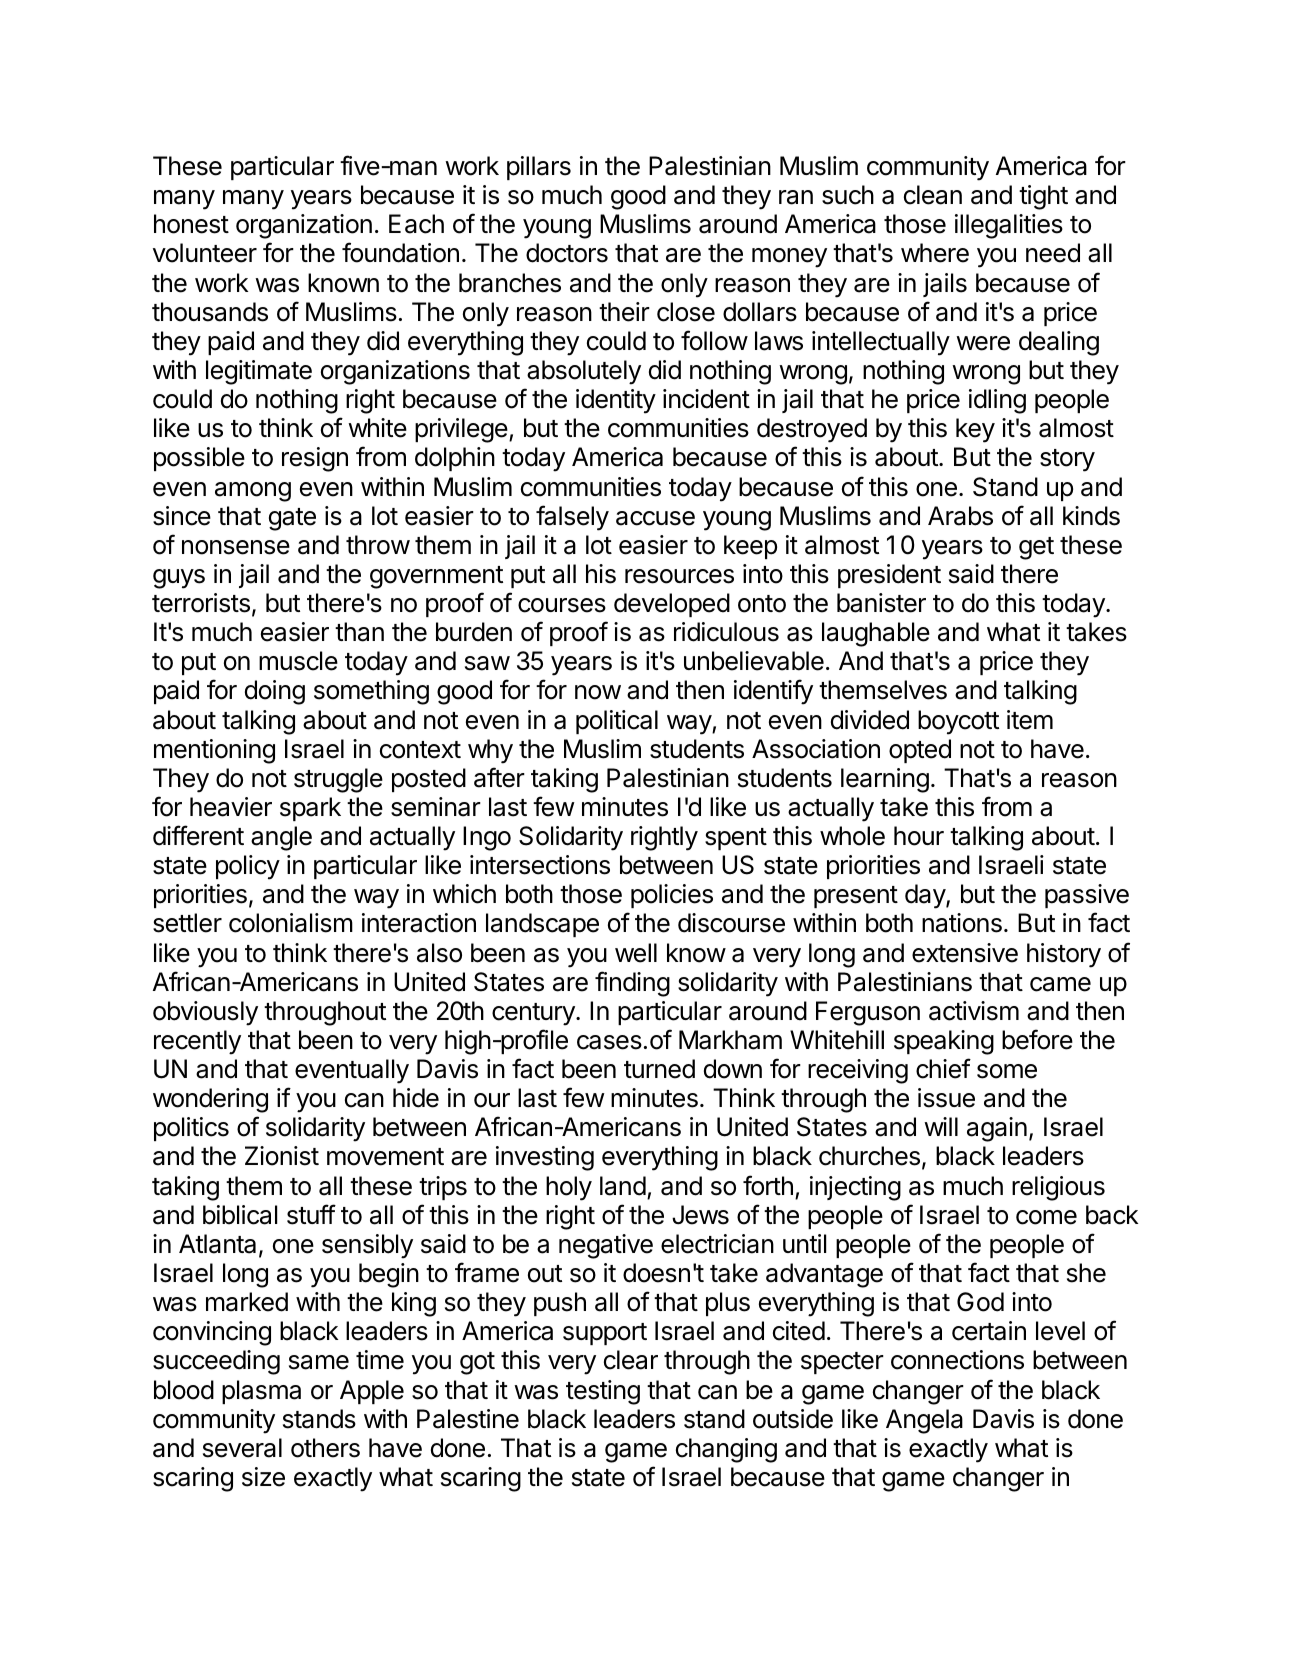 The height and width of the screenshot is (1672, 1292). I want to click on honest, so click(191, 224).
